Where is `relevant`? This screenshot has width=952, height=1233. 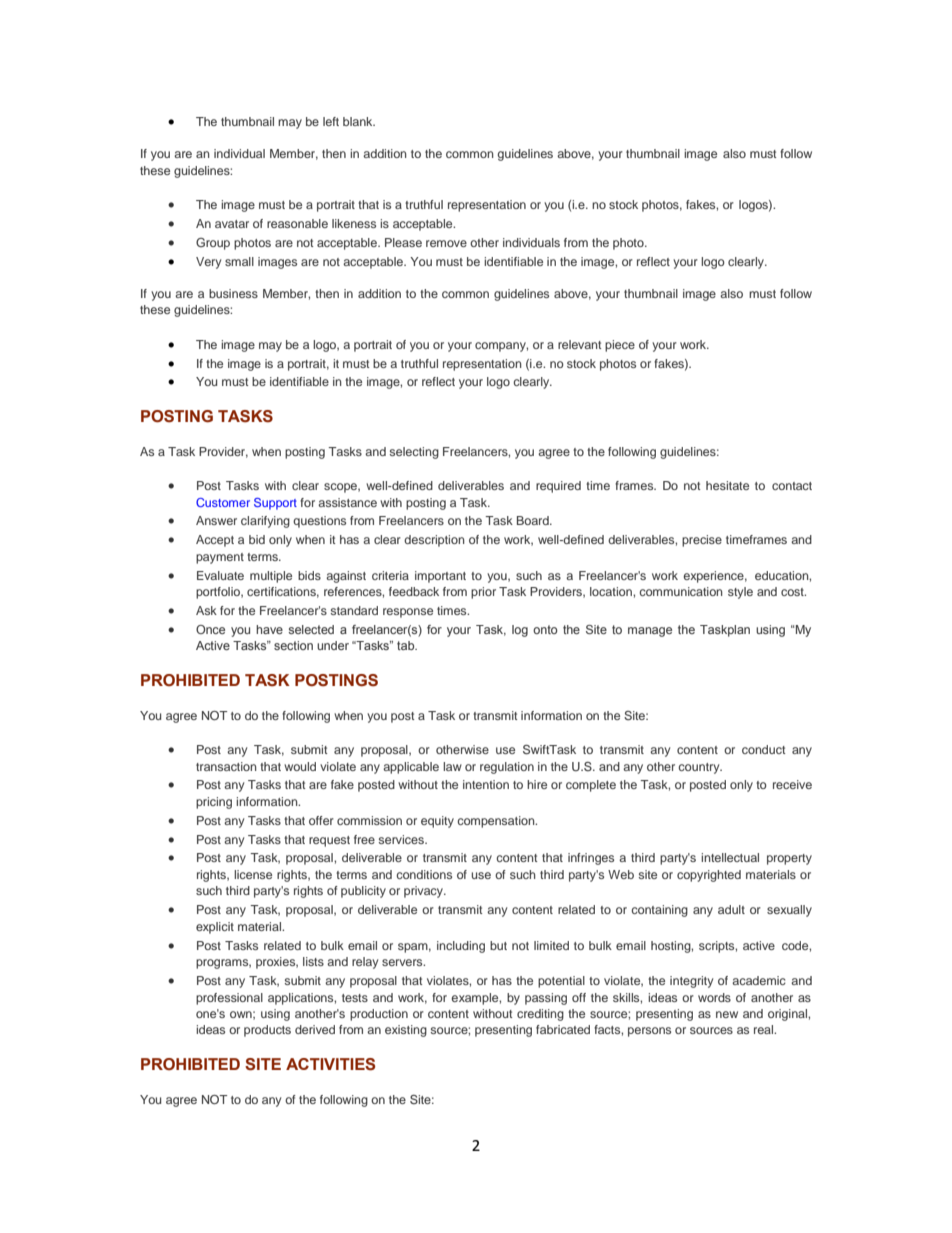 relevant is located at coordinates (580, 344).
